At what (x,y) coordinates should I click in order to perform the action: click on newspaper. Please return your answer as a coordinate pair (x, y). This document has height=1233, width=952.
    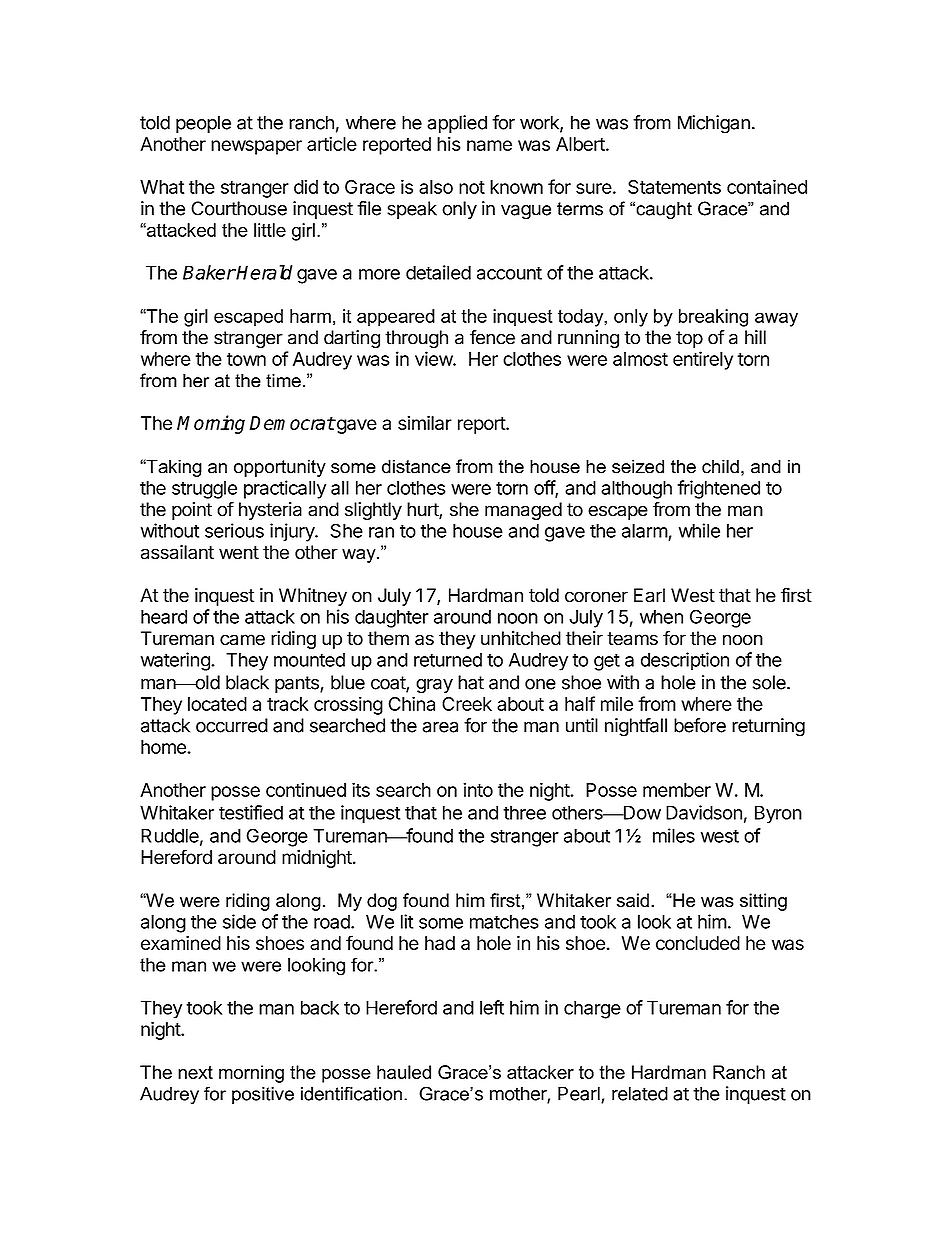
    Looking at the image, I should click on (256, 147).
